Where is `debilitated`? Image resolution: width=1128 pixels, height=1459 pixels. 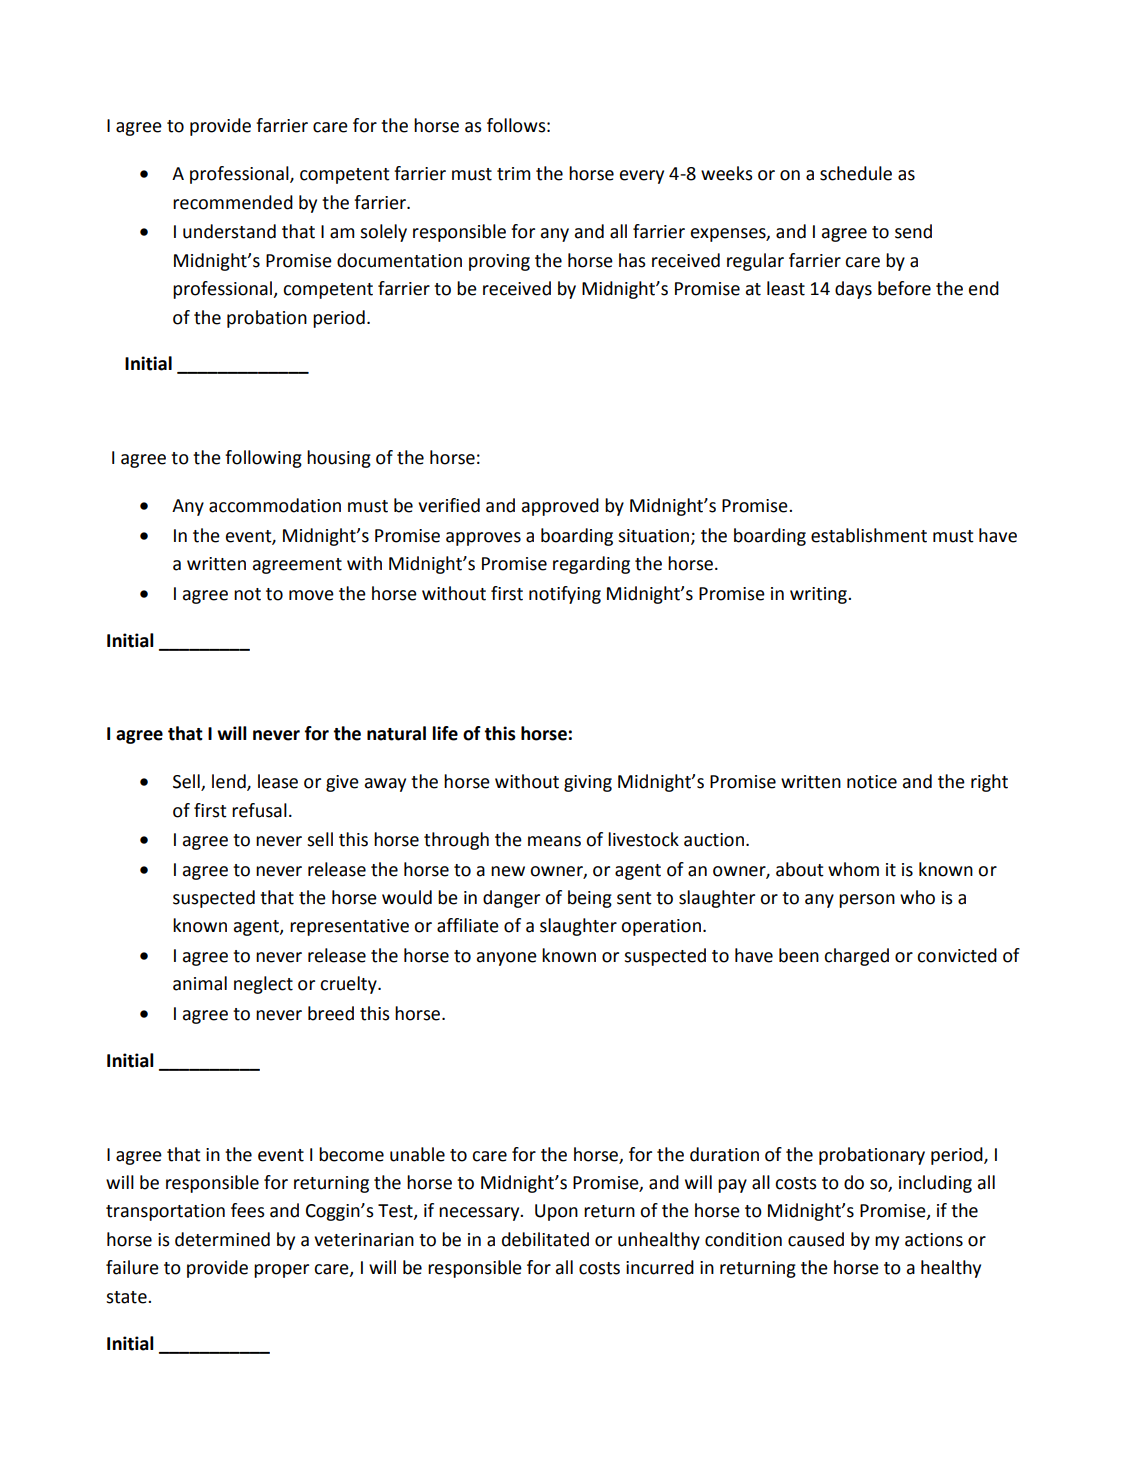 debilitated is located at coordinates (545, 1239).
